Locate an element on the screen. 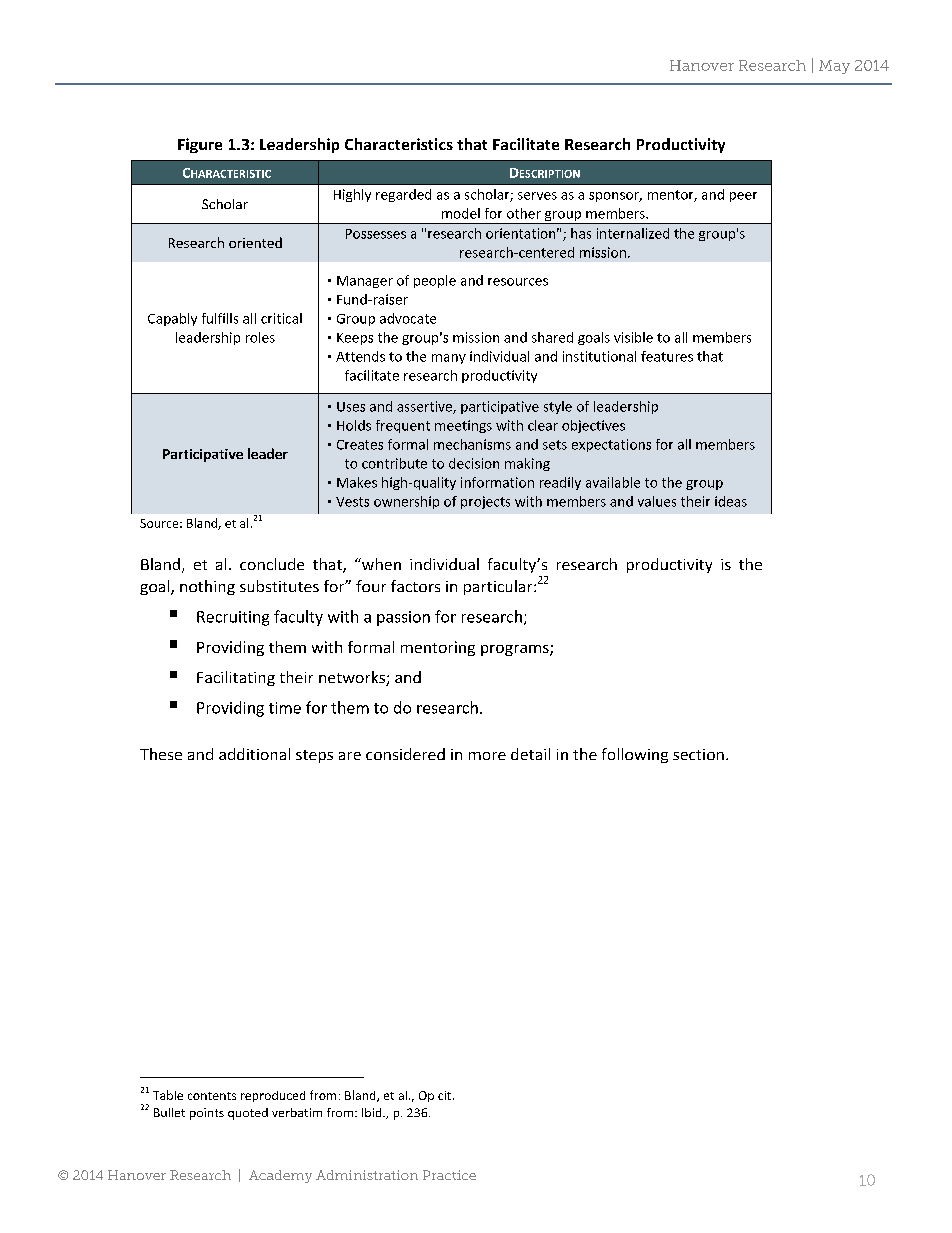 This screenshot has width=952, height=1233. quoted is located at coordinates (248, 1114).
